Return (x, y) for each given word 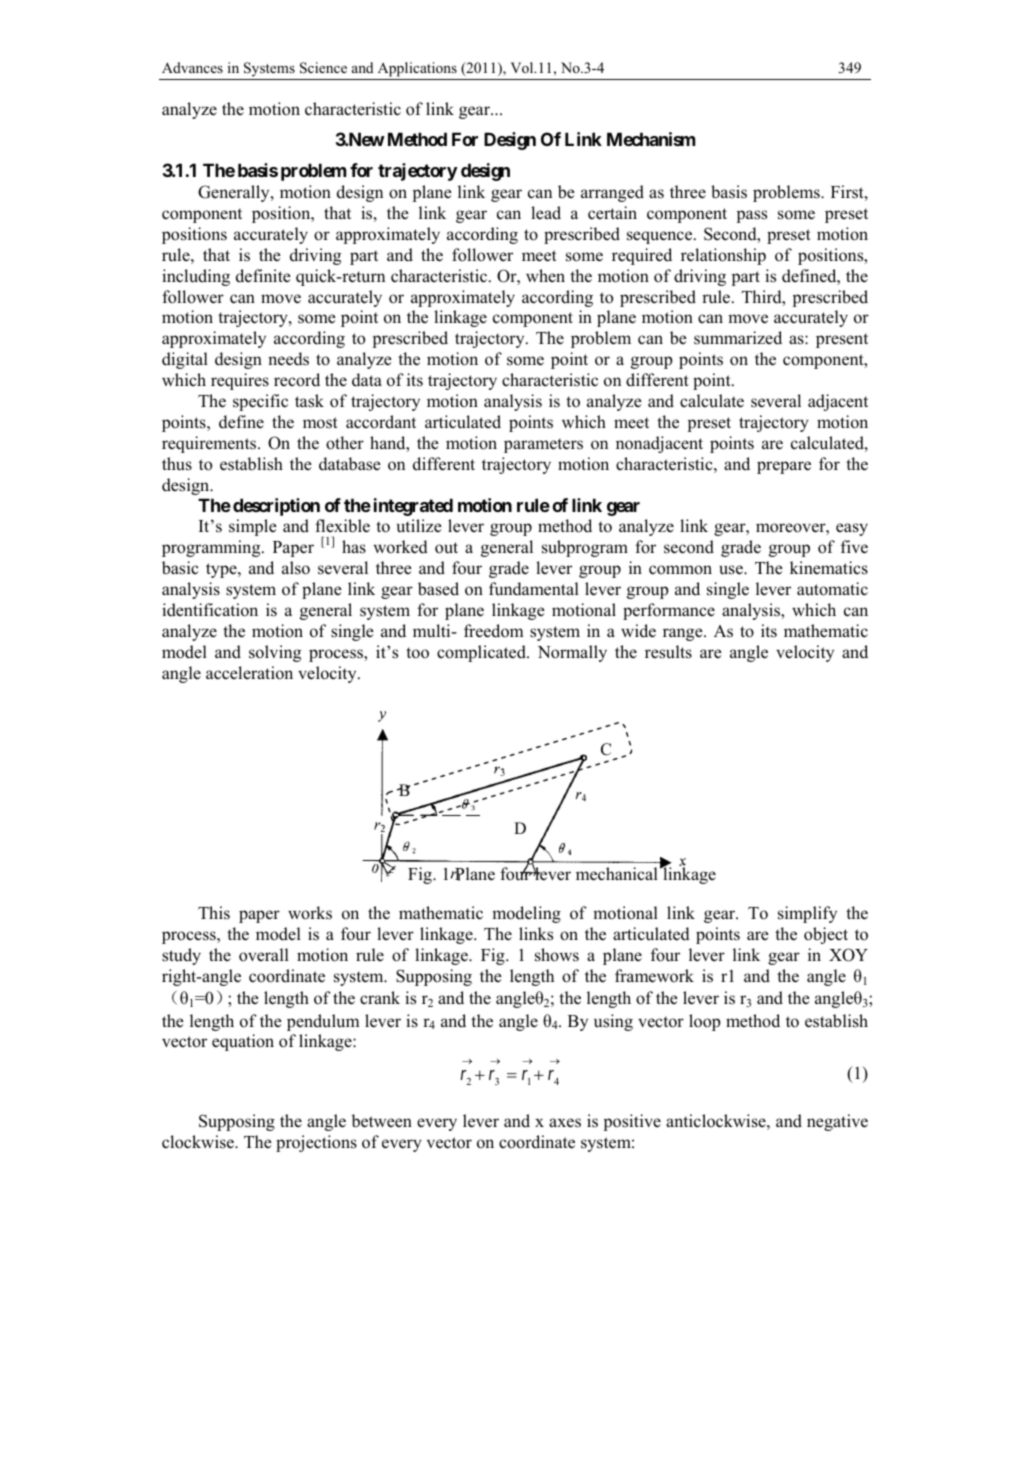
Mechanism (651, 139)
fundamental (534, 589)
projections (316, 1143)
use (732, 570)
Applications (417, 69)
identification (210, 610)
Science (323, 68)
